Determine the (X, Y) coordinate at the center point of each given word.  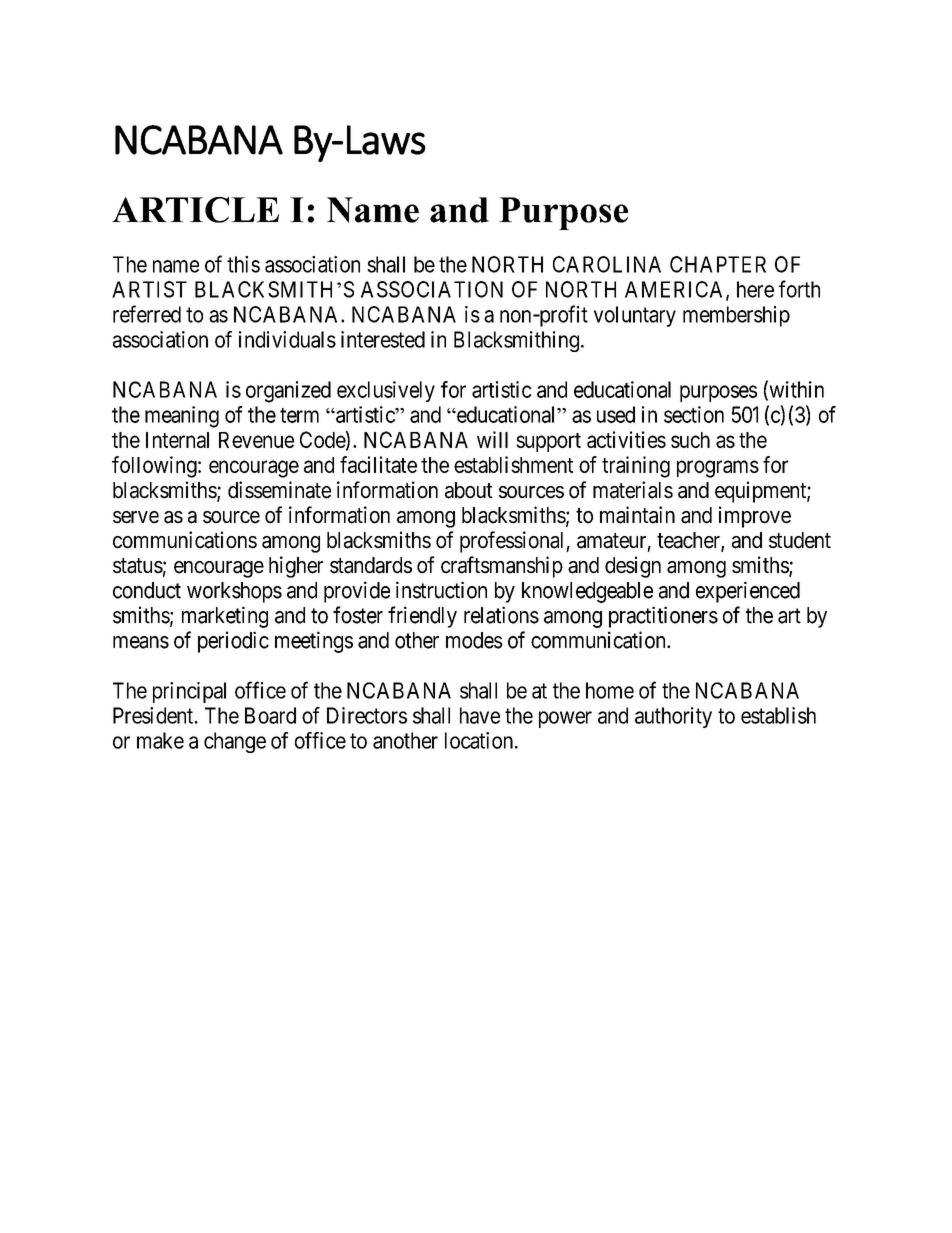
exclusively (386, 391)
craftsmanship (502, 567)
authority (673, 717)
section (694, 414)
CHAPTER (718, 264)
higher (296, 567)
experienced (748, 592)
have (480, 715)
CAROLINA (607, 264)
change (235, 742)
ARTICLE (195, 210)
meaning (182, 417)
